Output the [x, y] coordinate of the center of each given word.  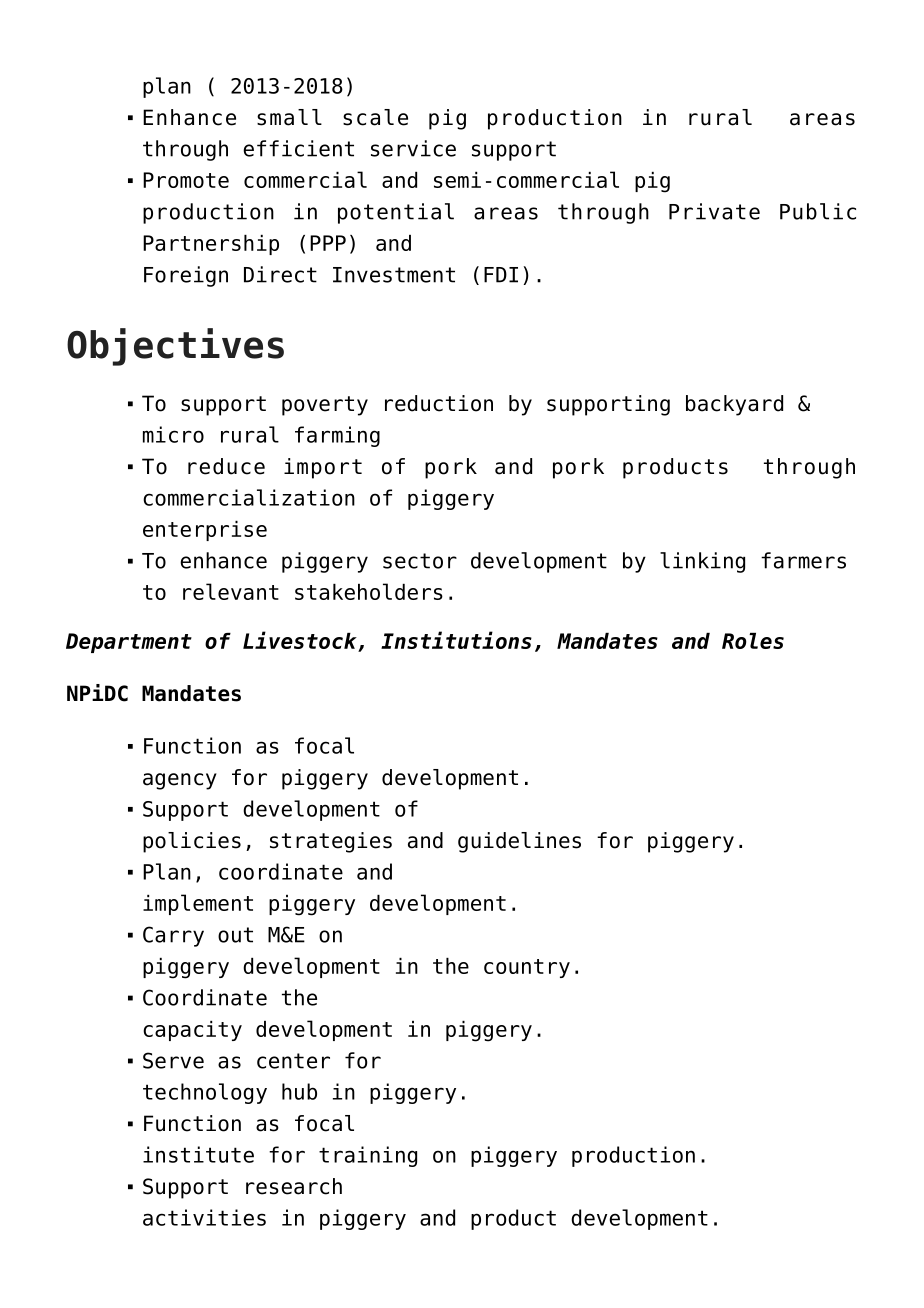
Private [714, 211]
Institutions [456, 640]
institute [198, 1154]
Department [129, 643]
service [413, 148]
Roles [753, 641]
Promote [186, 180]
